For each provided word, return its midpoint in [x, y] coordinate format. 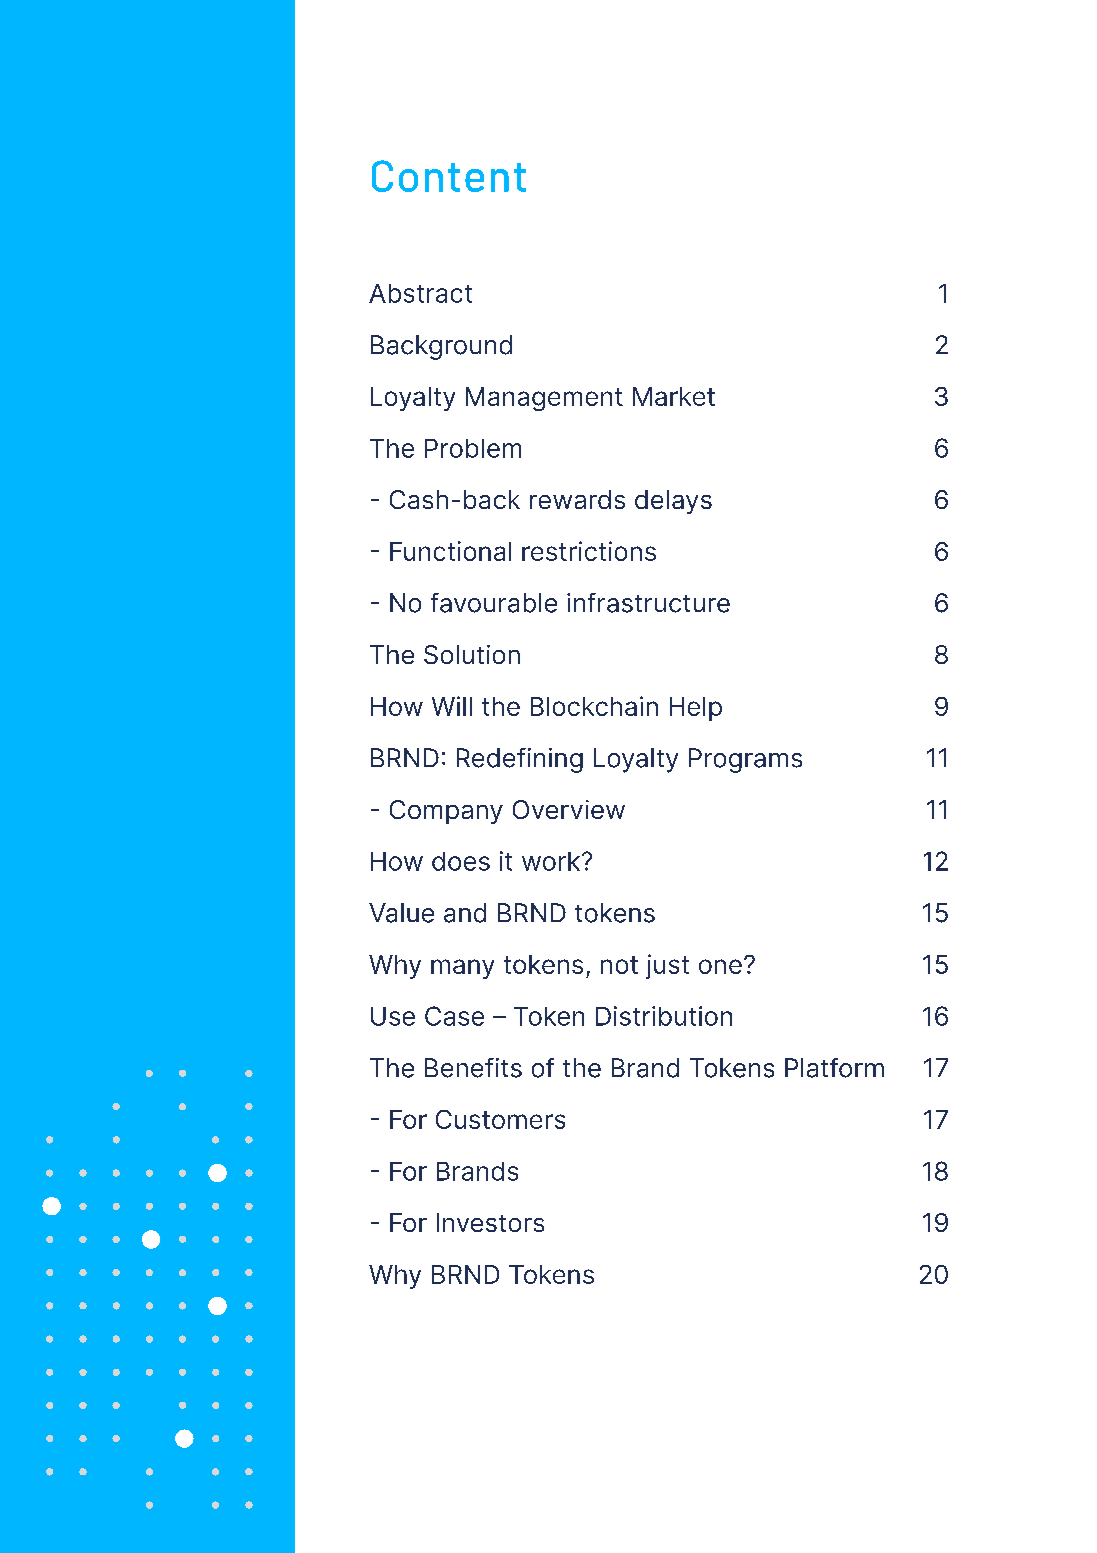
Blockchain [594, 706]
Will [452, 706]
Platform [834, 1068]
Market [674, 396]
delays [673, 502]
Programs [745, 760]
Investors [490, 1222]
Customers [500, 1119]
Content [449, 176]
